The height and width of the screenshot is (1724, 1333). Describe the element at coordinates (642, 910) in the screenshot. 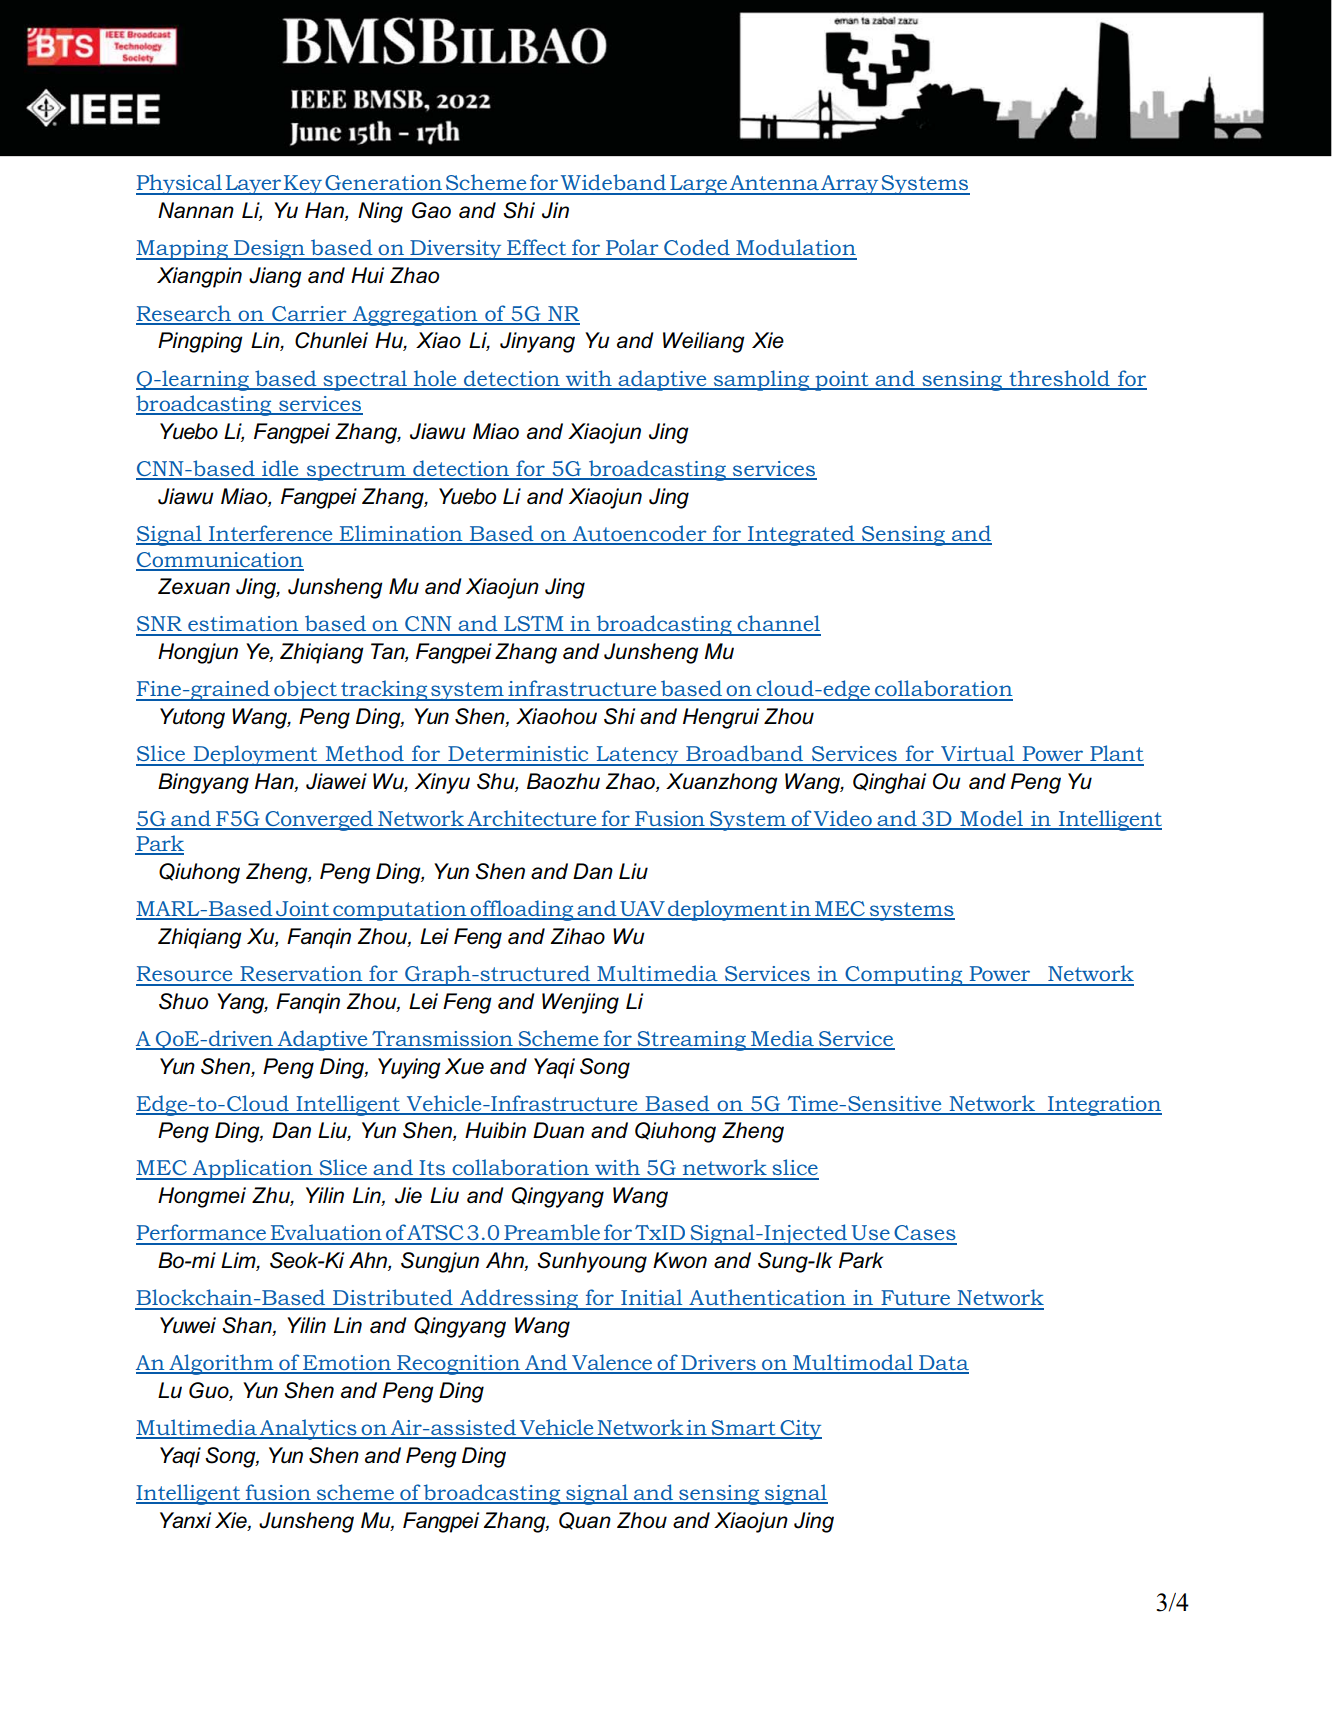

I see `UAV` at that location.
